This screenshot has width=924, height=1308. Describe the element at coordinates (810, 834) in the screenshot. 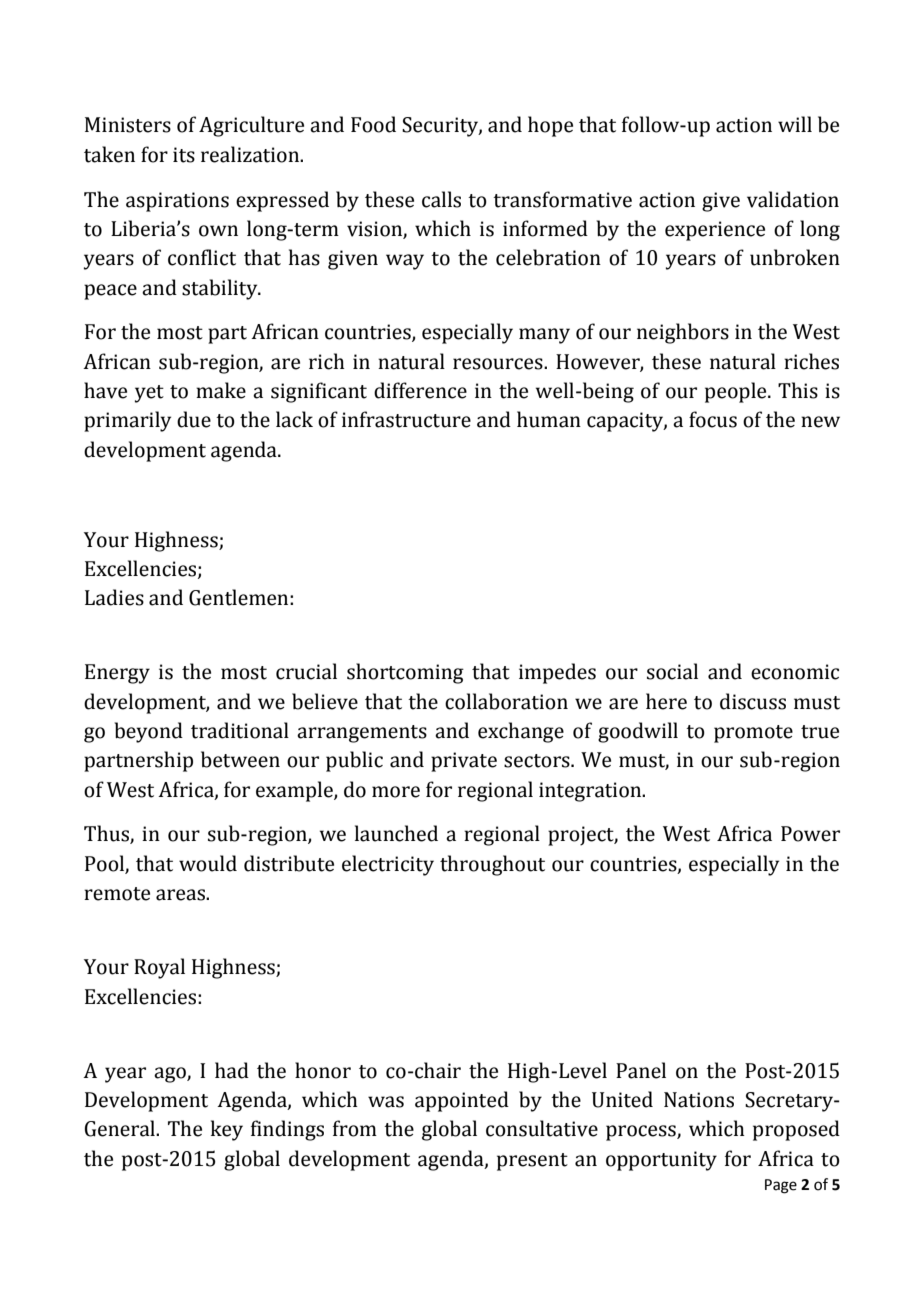

I see `Power` at that location.
